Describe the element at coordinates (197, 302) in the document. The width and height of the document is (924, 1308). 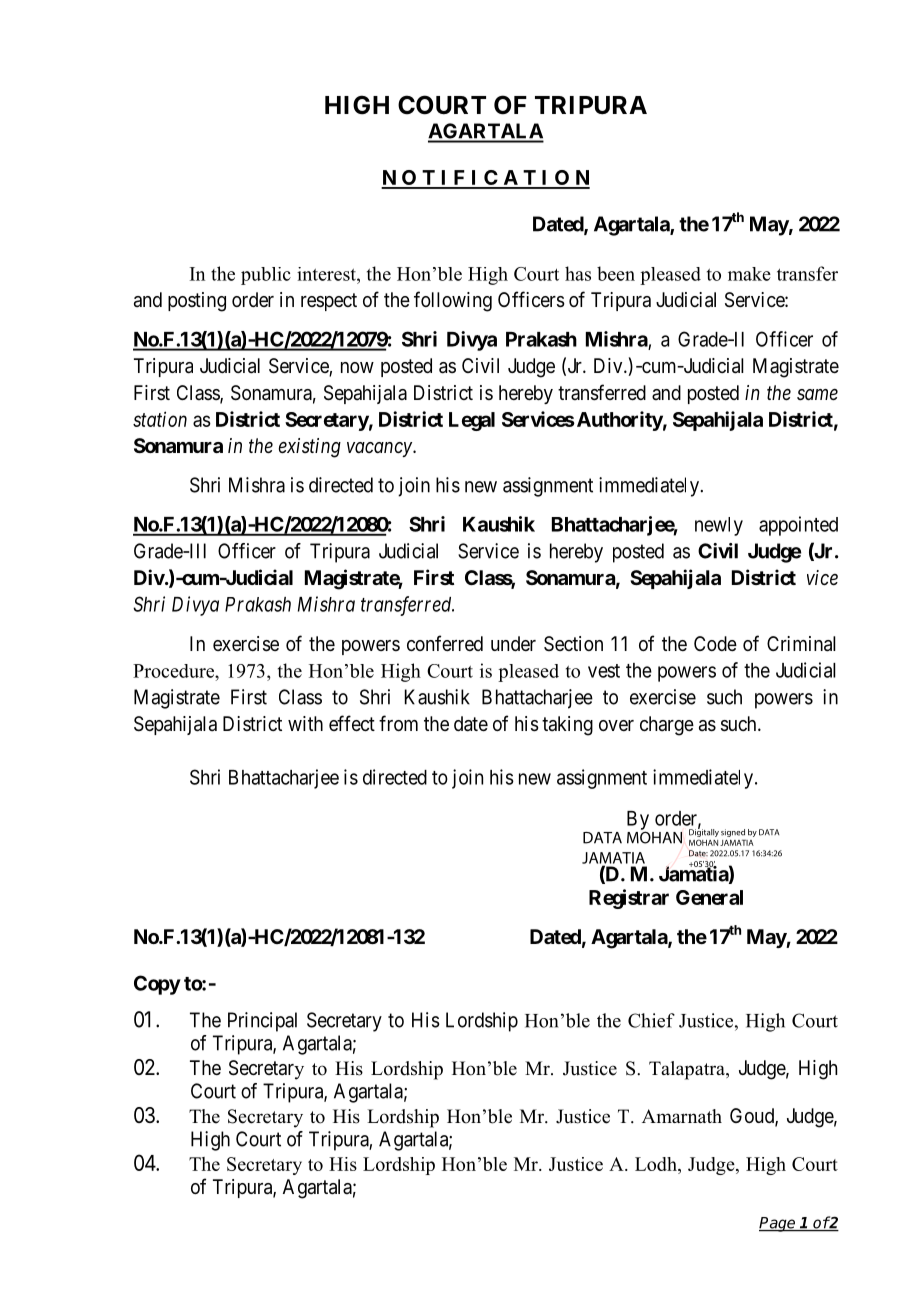
I see `posting` at that location.
